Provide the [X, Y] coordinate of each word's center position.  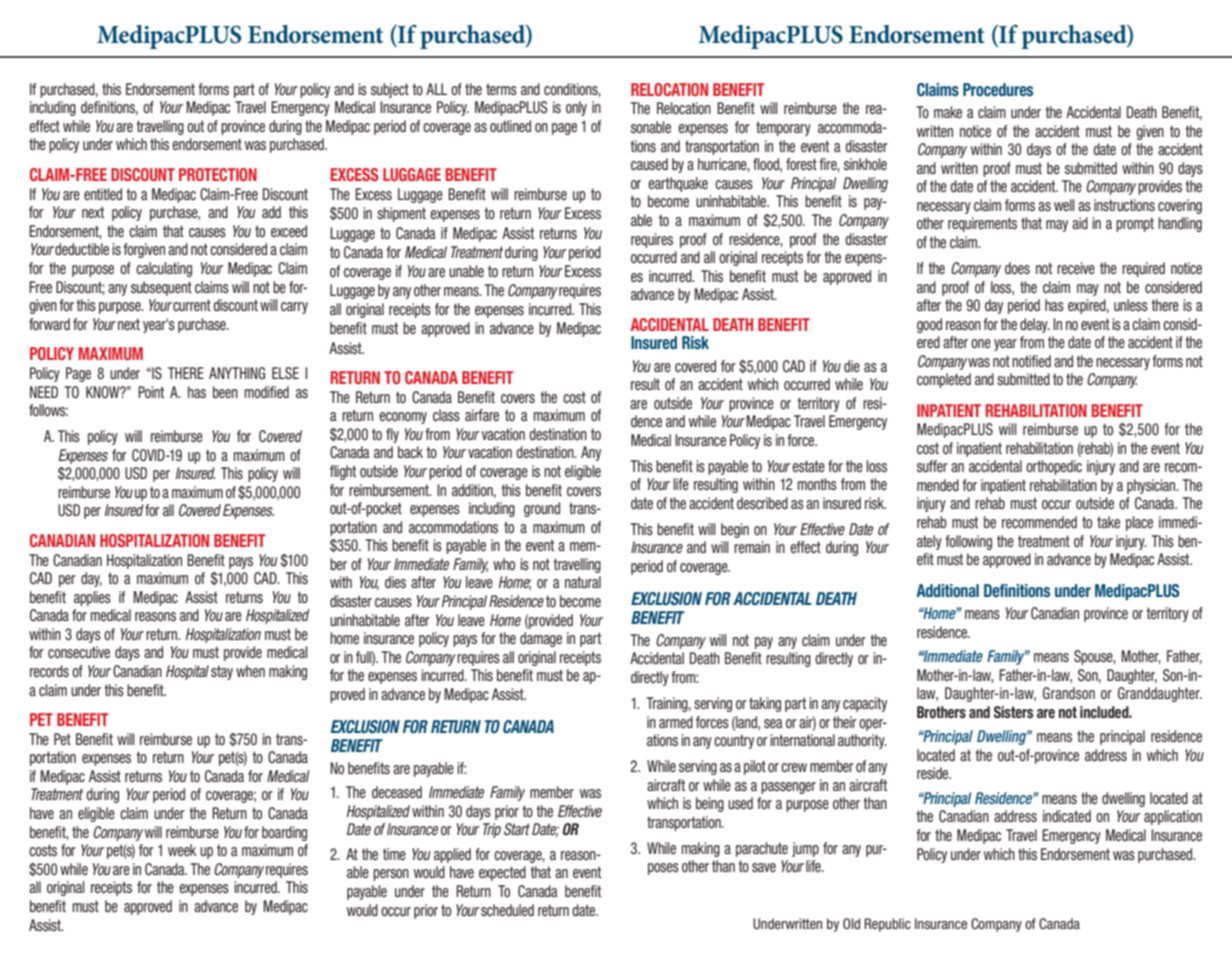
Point [151, 392]
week [182, 850]
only [576, 108]
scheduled [507, 910]
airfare [482, 415]
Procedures [998, 90]
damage [541, 639]
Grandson [1069, 693]
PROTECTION [218, 174]
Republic [887, 925]
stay [222, 672]
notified [1031, 361]
